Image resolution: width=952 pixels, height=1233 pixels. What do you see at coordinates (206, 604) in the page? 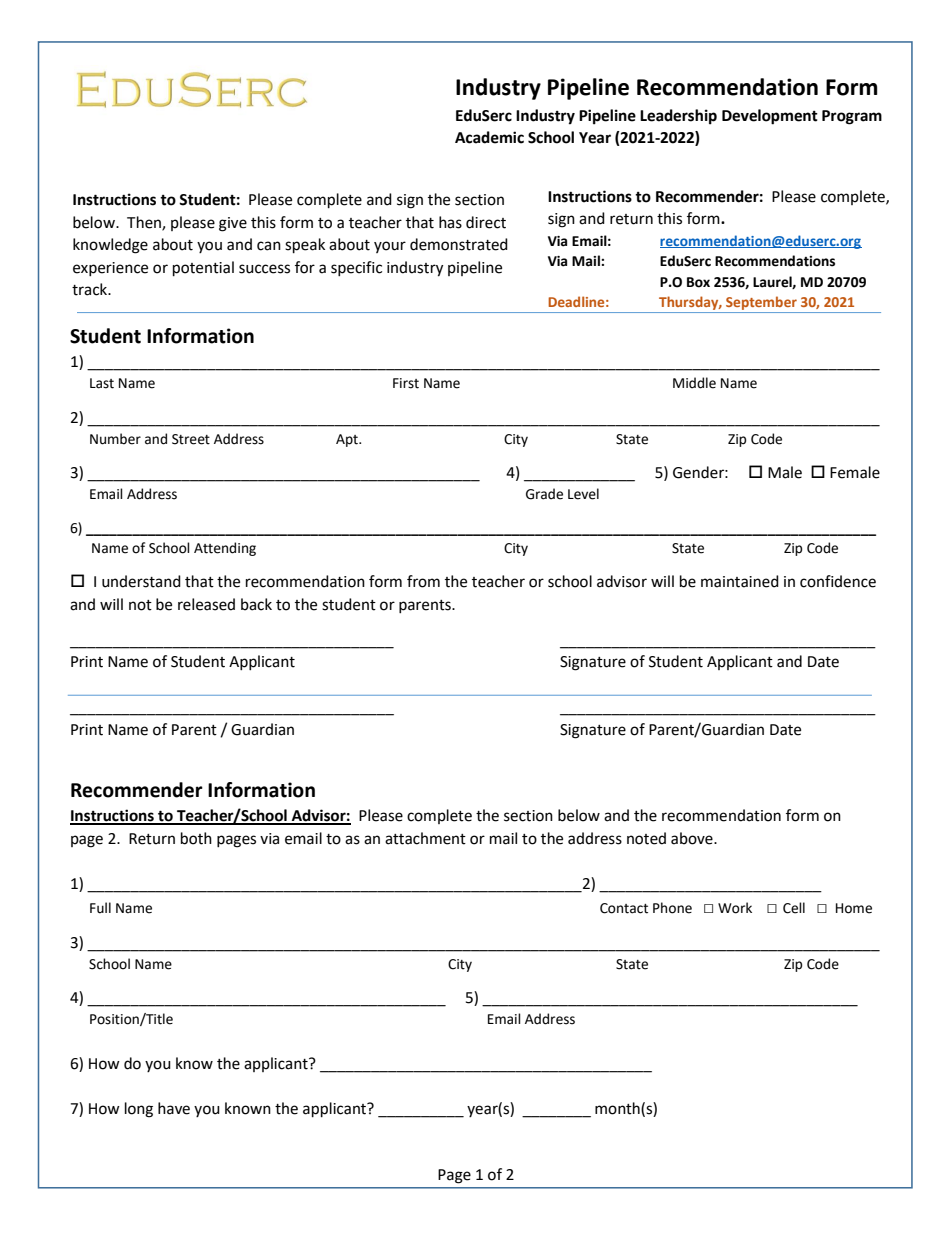
I see `released` at bounding box center [206, 604].
